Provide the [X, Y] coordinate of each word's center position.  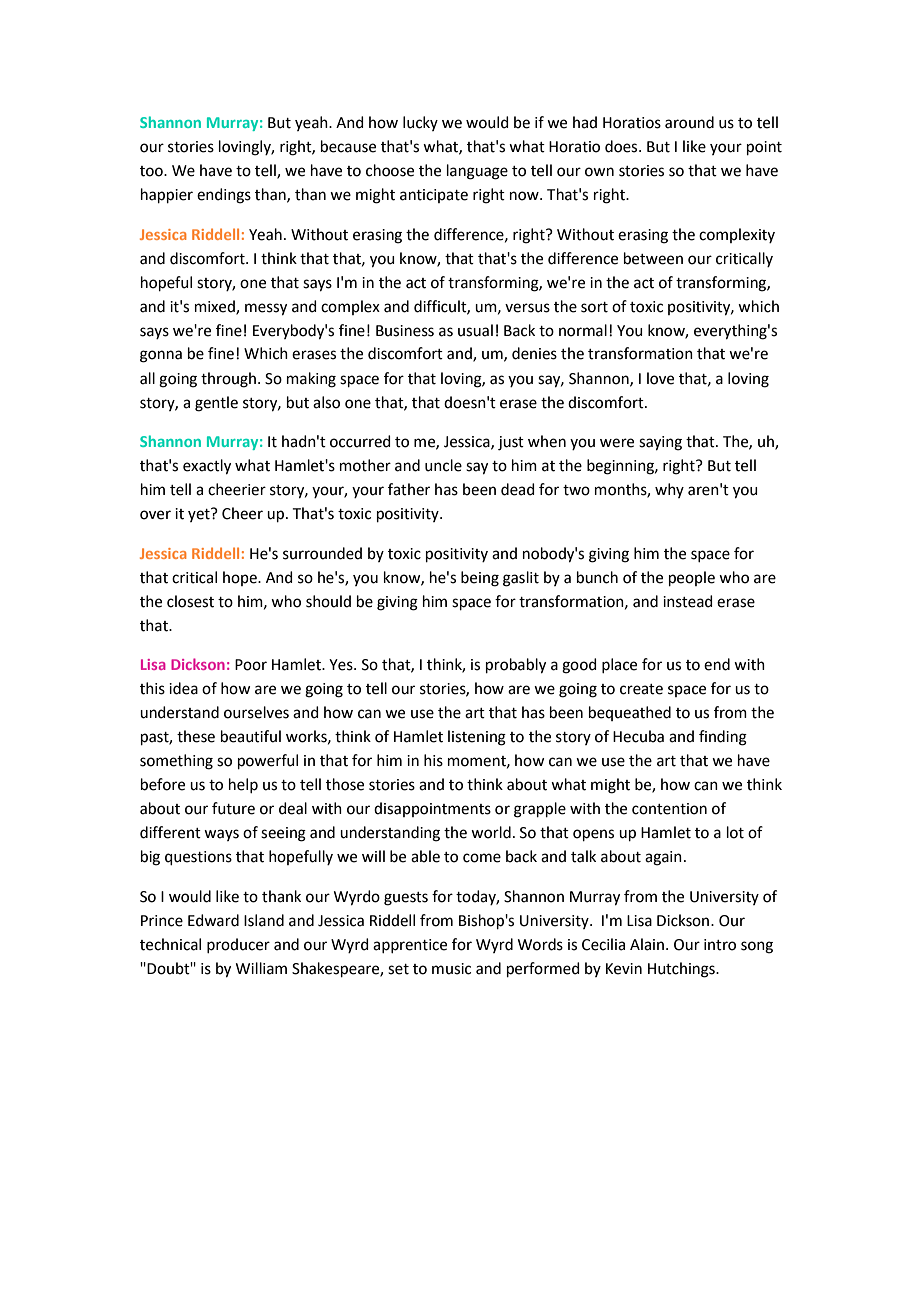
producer [238, 945]
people [692, 578]
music [451, 969]
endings [224, 196]
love [660, 378]
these [196, 736]
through [228, 380]
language [477, 172]
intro [720, 945]
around [689, 122]
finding [723, 738]
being [480, 579]
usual [475, 330]
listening [477, 738]
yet [200, 515]
